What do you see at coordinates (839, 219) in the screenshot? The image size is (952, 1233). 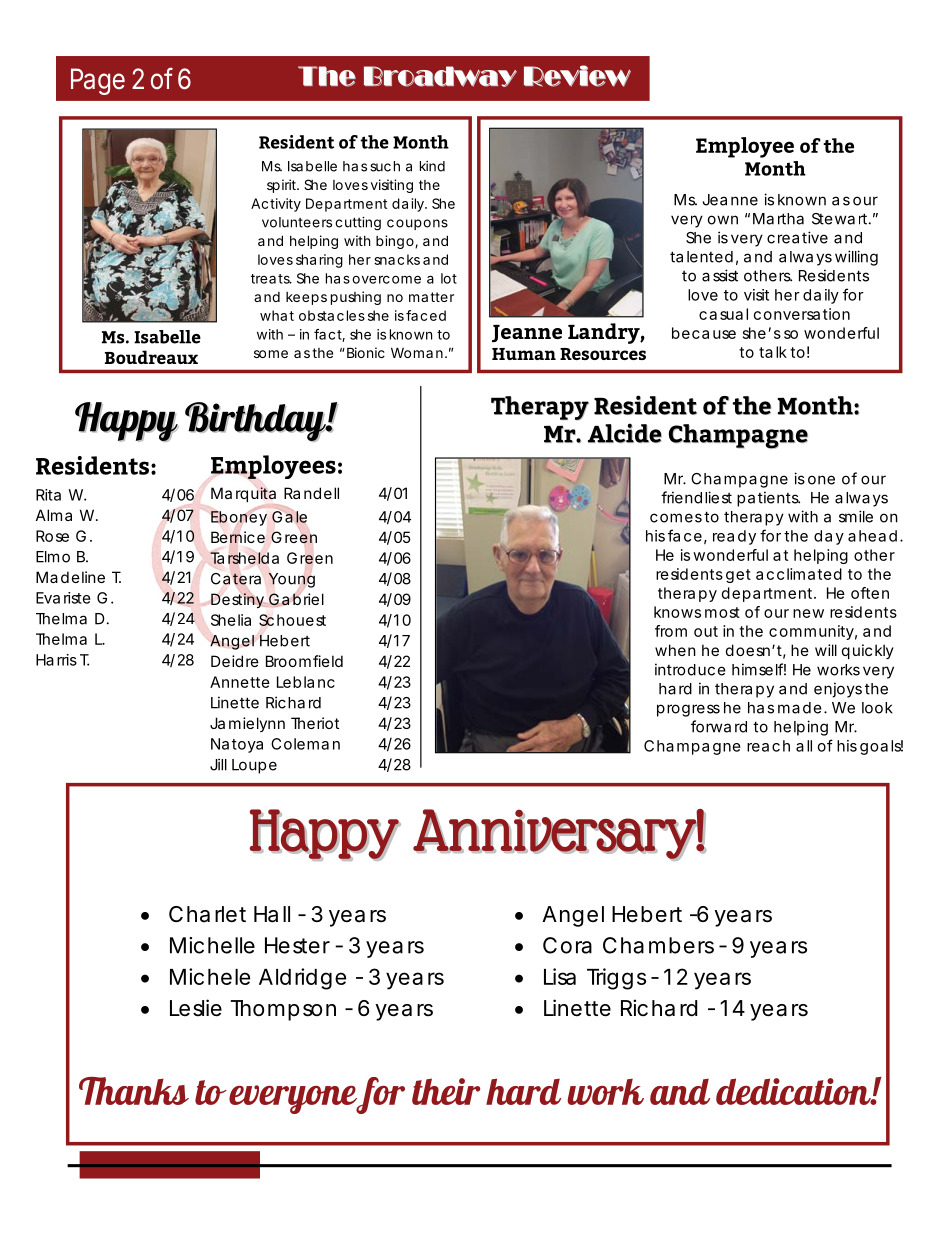 I see `Stewart` at bounding box center [839, 219].
